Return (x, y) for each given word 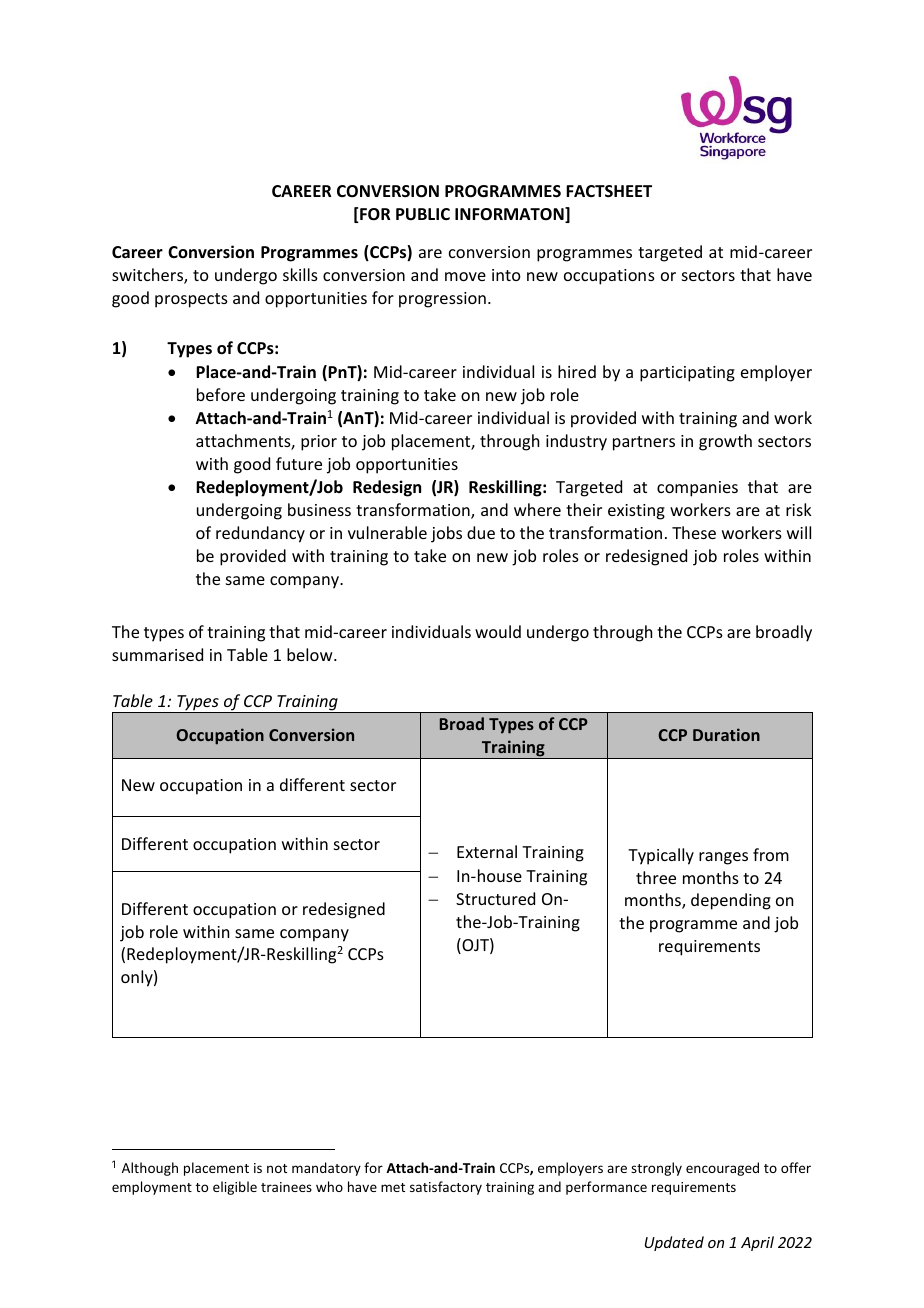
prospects (191, 300)
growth (725, 442)
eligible (235, 1188)
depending (731, 901)
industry (576, 442)
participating (687, 374)
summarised (157, 654)
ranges (723, 858)
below (311, 654)
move (465, 276)
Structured (495, 898)
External (487, 851)
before (221, 394)
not (277, 1168)
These (694, 532)
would (498, 631)
